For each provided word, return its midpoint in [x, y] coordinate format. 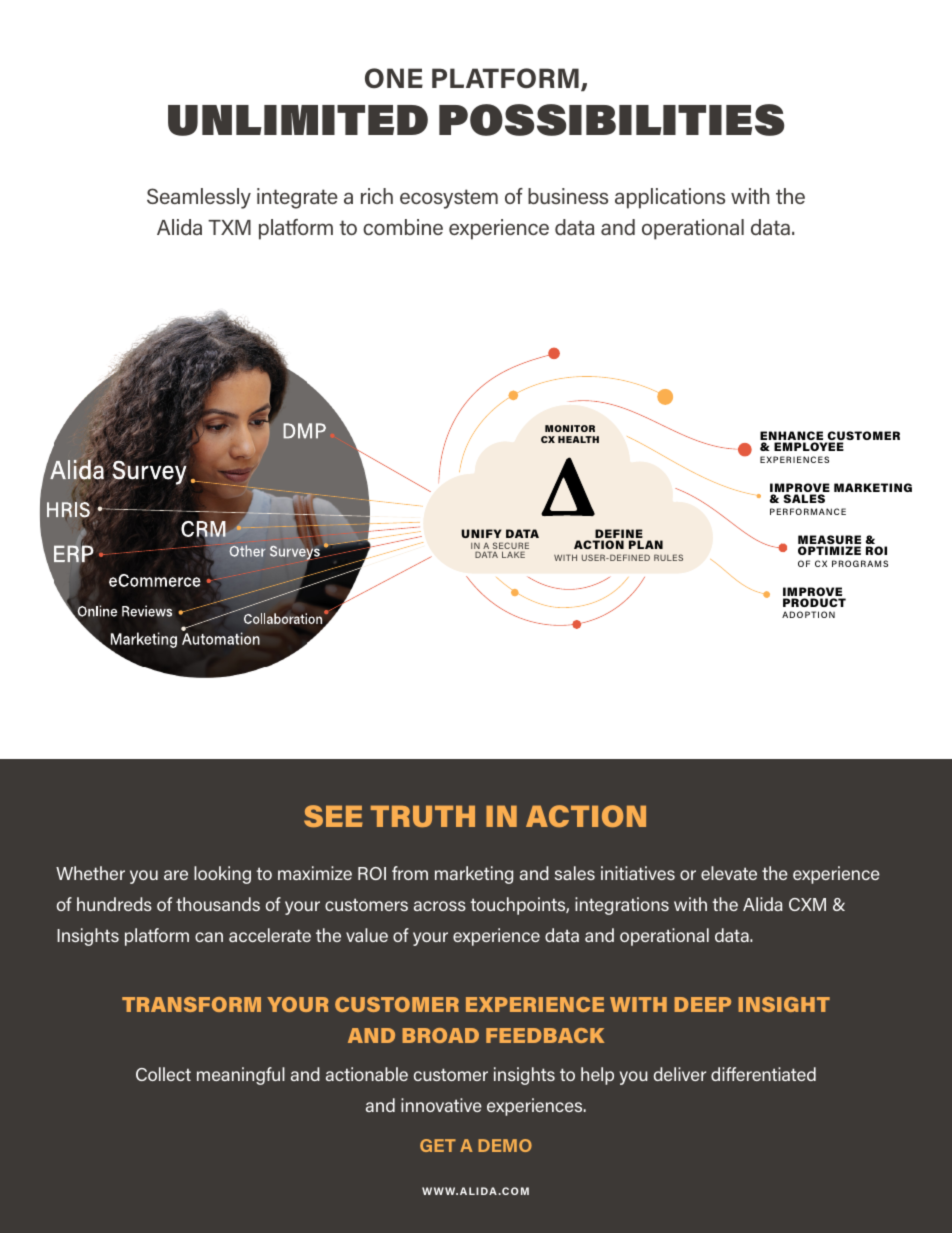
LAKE [513, 554]
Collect [163, 1074]
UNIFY [481, 533]
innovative [441, 1105]
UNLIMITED [298, 120]
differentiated [763, 1074]
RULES [668, 557]
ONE [394, 78]
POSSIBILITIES [611, 120]
